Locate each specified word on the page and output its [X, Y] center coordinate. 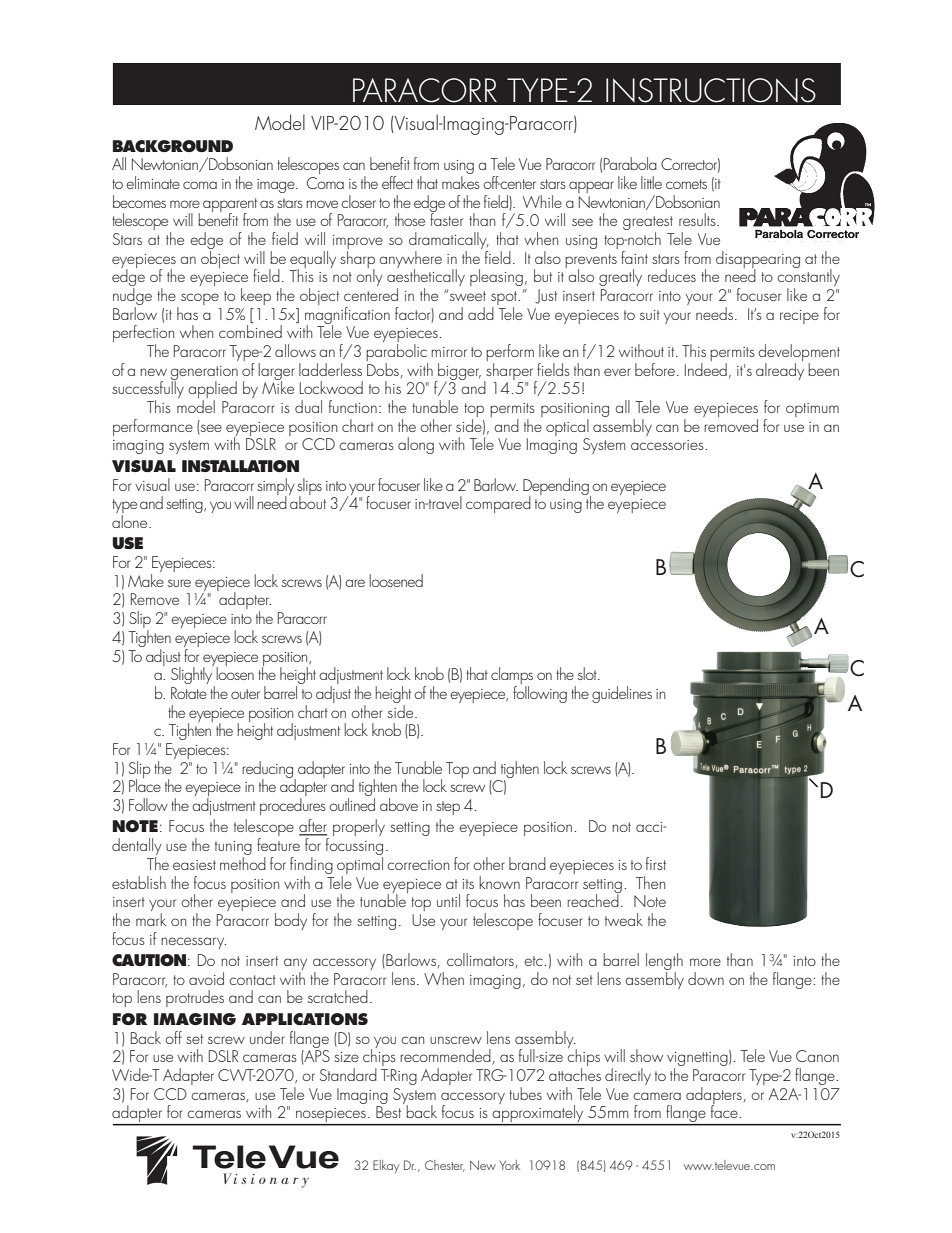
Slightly [193, 676]
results [698, 219]
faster [446, 218]
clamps [512, 677]
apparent [230, 206]
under [267, 1037]
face [725, 1110]
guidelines [622, 694]
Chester [445, 1166]
